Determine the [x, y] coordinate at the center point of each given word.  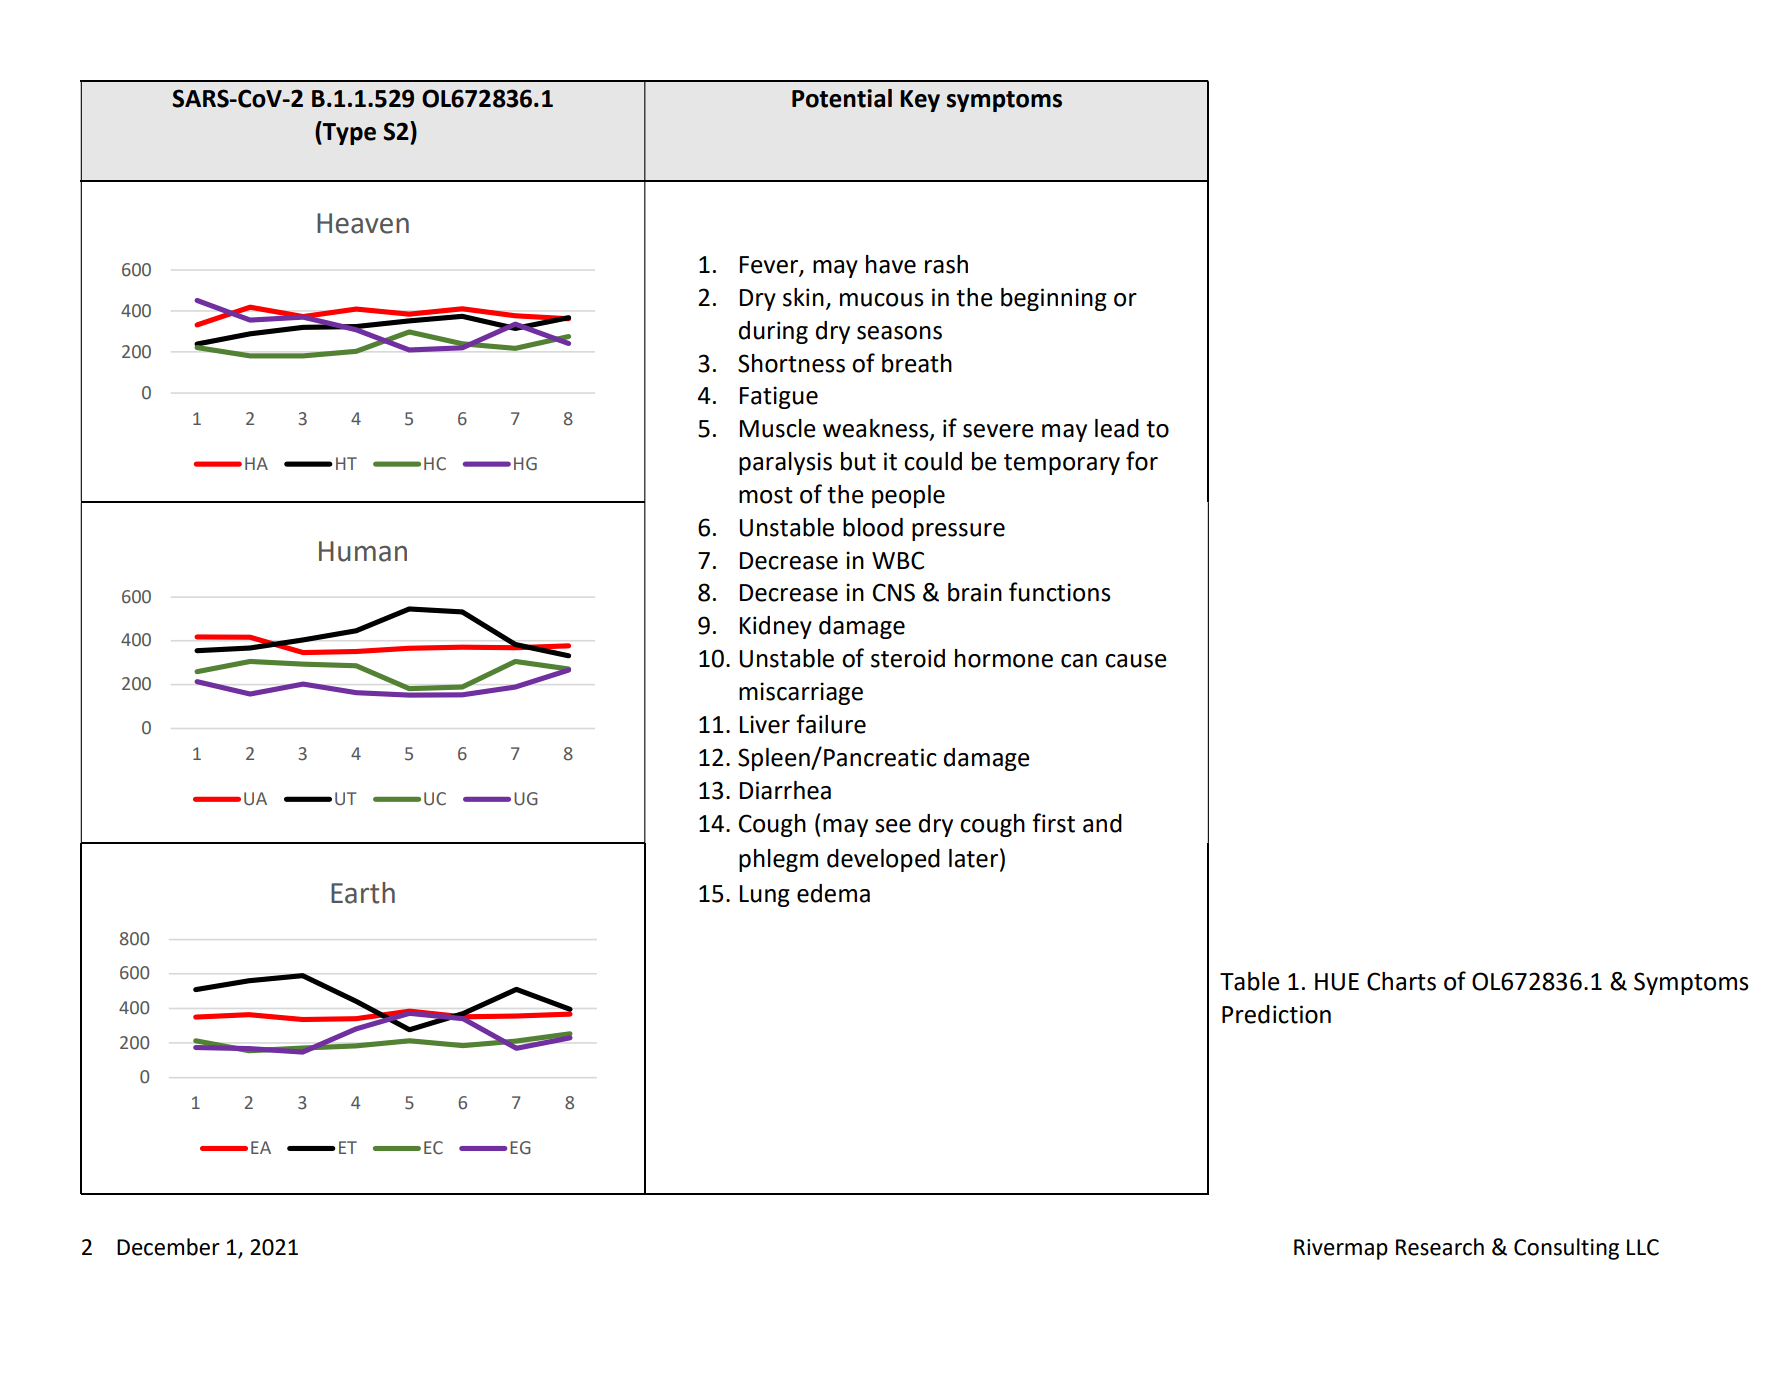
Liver [765, 724]
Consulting [1566, 1249]
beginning [1054, 299]
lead [1117, 428]
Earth [363, 893]
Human [363, 551]
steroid [908, 658]
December [168, 1247]
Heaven [363, 223]
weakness [877, 429]
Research [1440, 1247]
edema [833, 893]
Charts [1401, 981]
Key [920, 101]
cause [1136, 661]
